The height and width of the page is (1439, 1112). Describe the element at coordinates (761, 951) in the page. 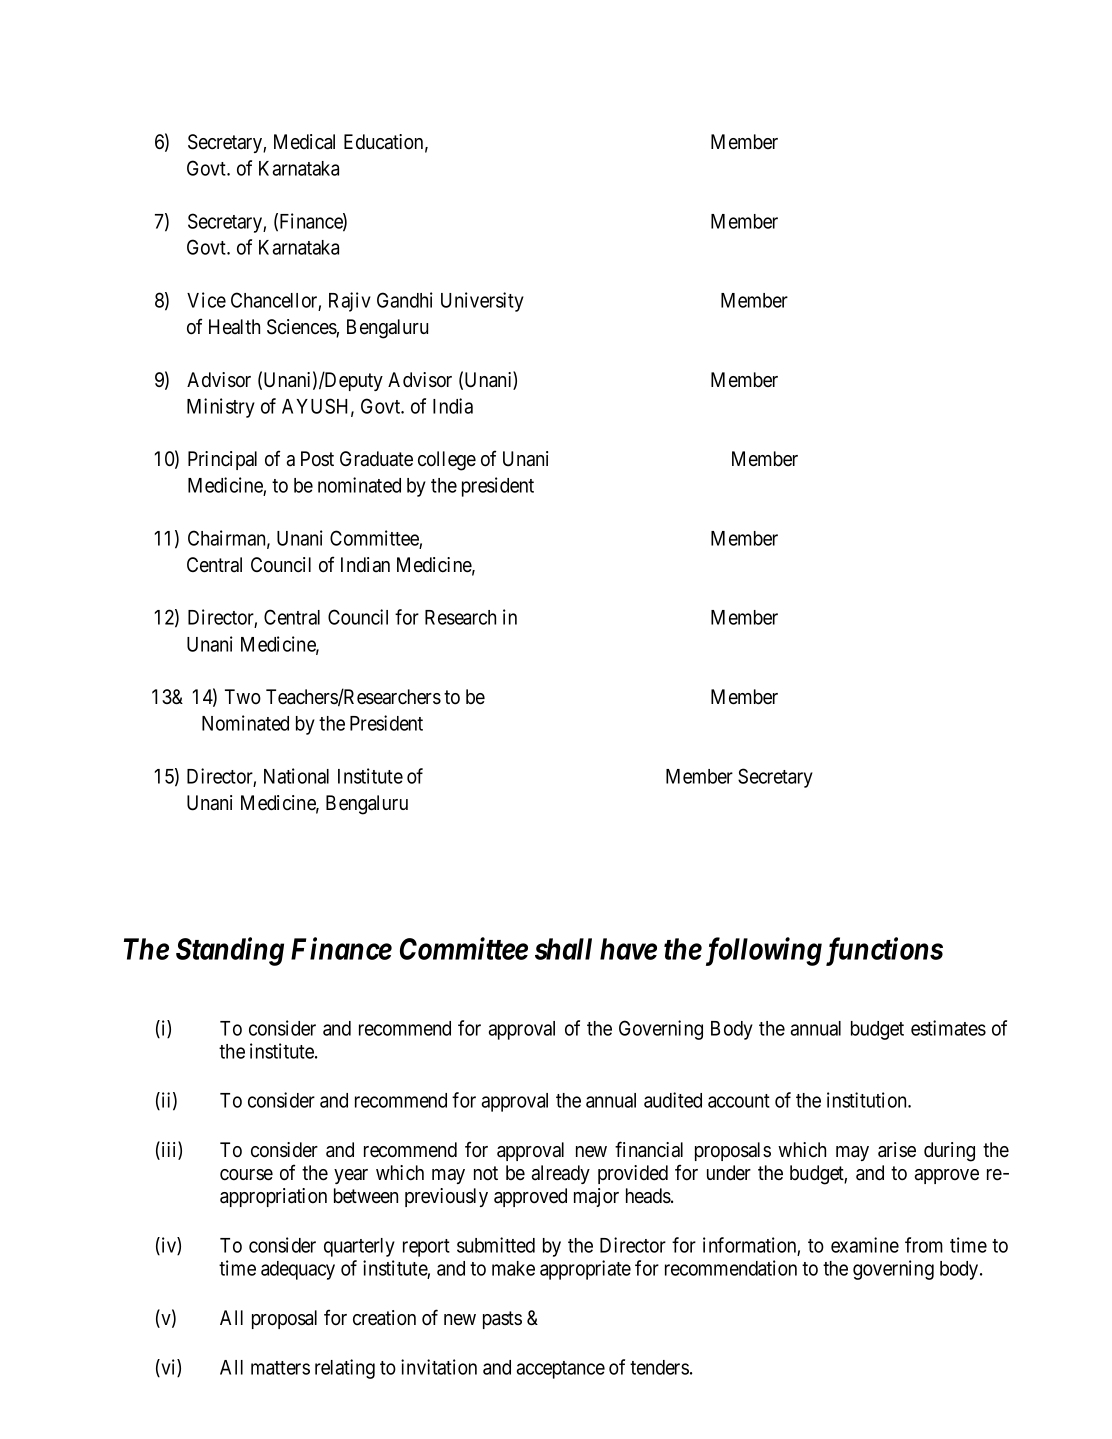

I see `following` at that location.
